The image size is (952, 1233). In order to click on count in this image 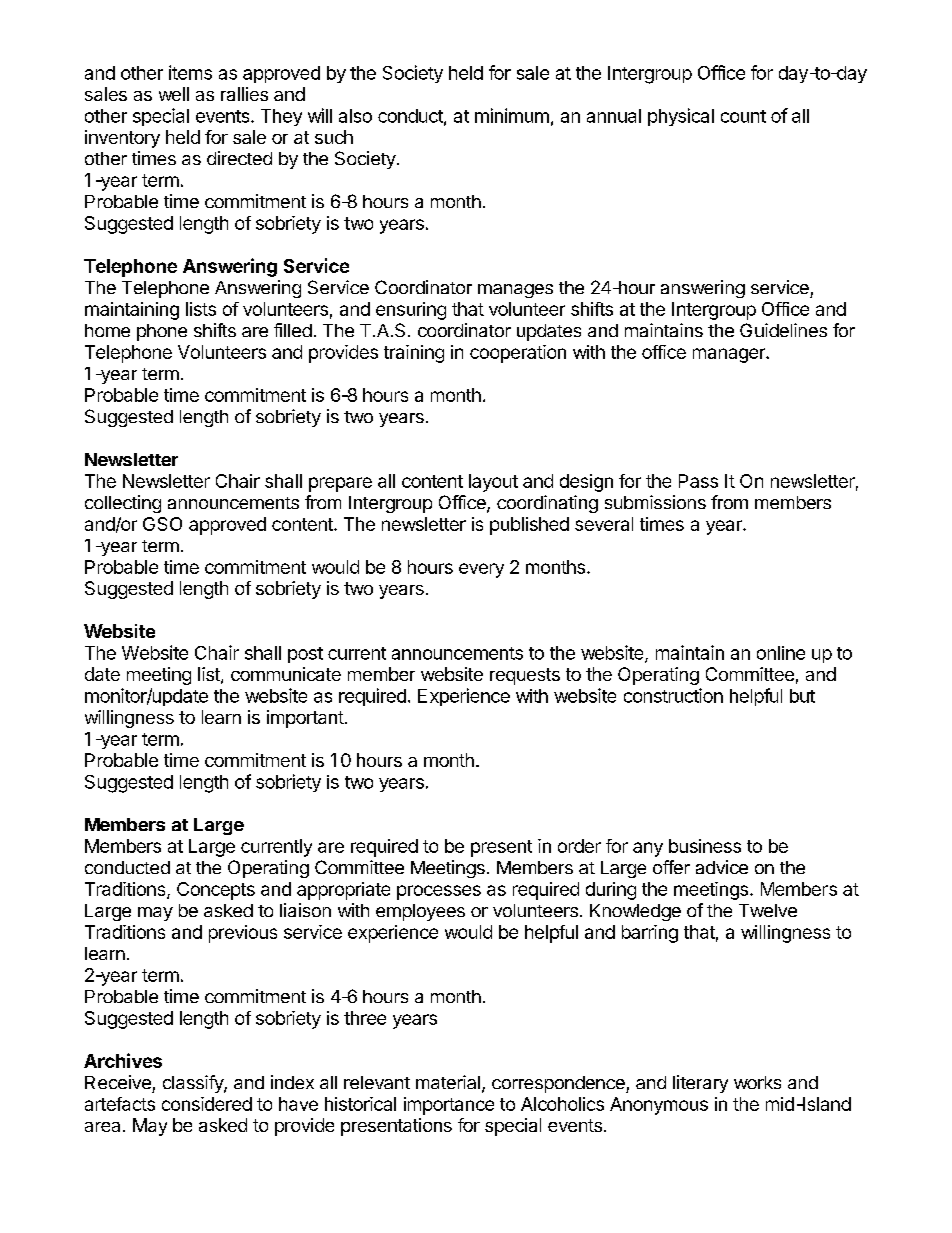, I will do `click(743, 116)`.
